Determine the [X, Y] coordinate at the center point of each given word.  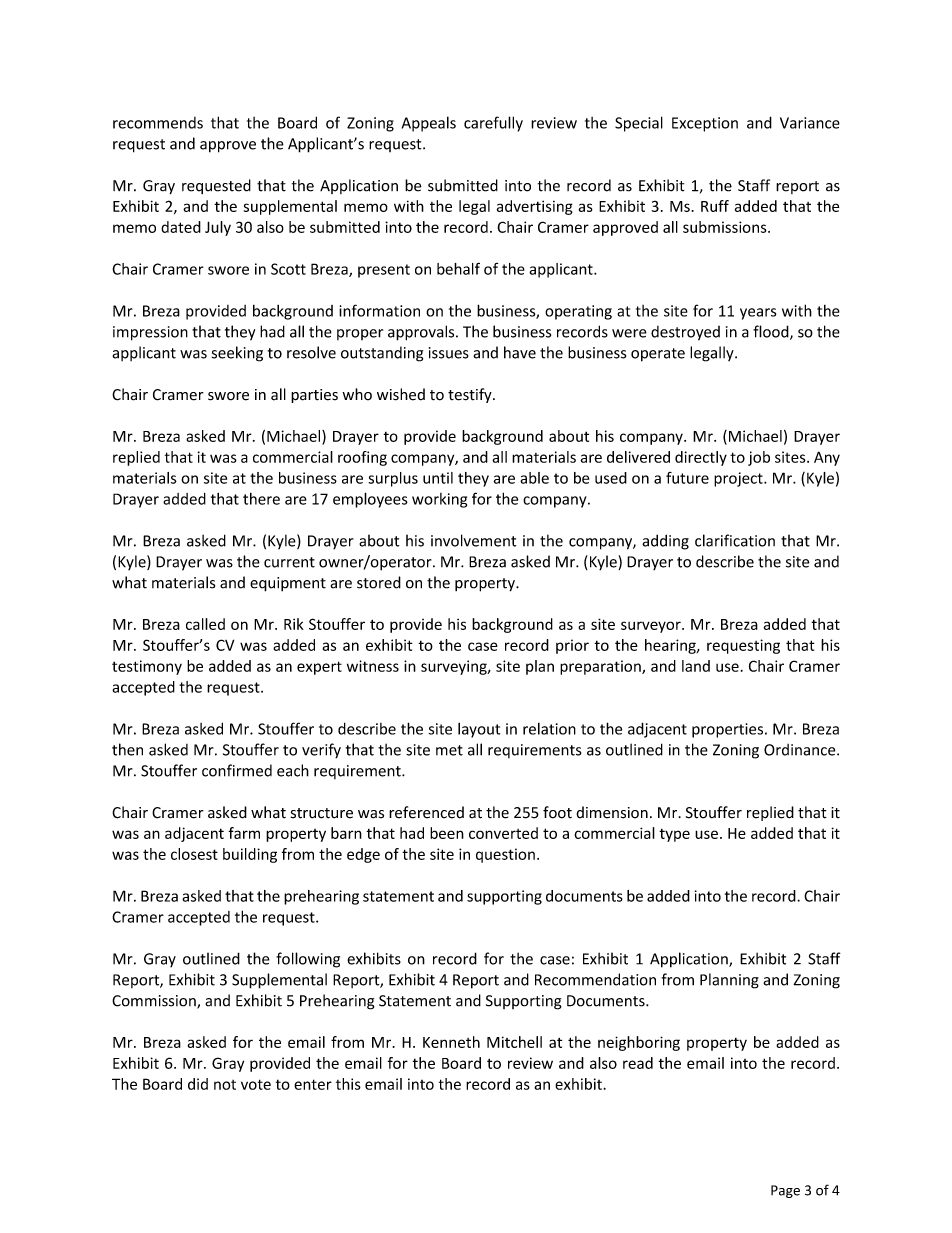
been [447, 833]
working [439, 500]
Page [785, 1191]
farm [244, 833]
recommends [158, 123]
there [261, 499]
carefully [493, 124]
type [674, 835]
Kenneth [451, 1042]
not [225, 1085]
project [739, 479]
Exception [705, 124]
